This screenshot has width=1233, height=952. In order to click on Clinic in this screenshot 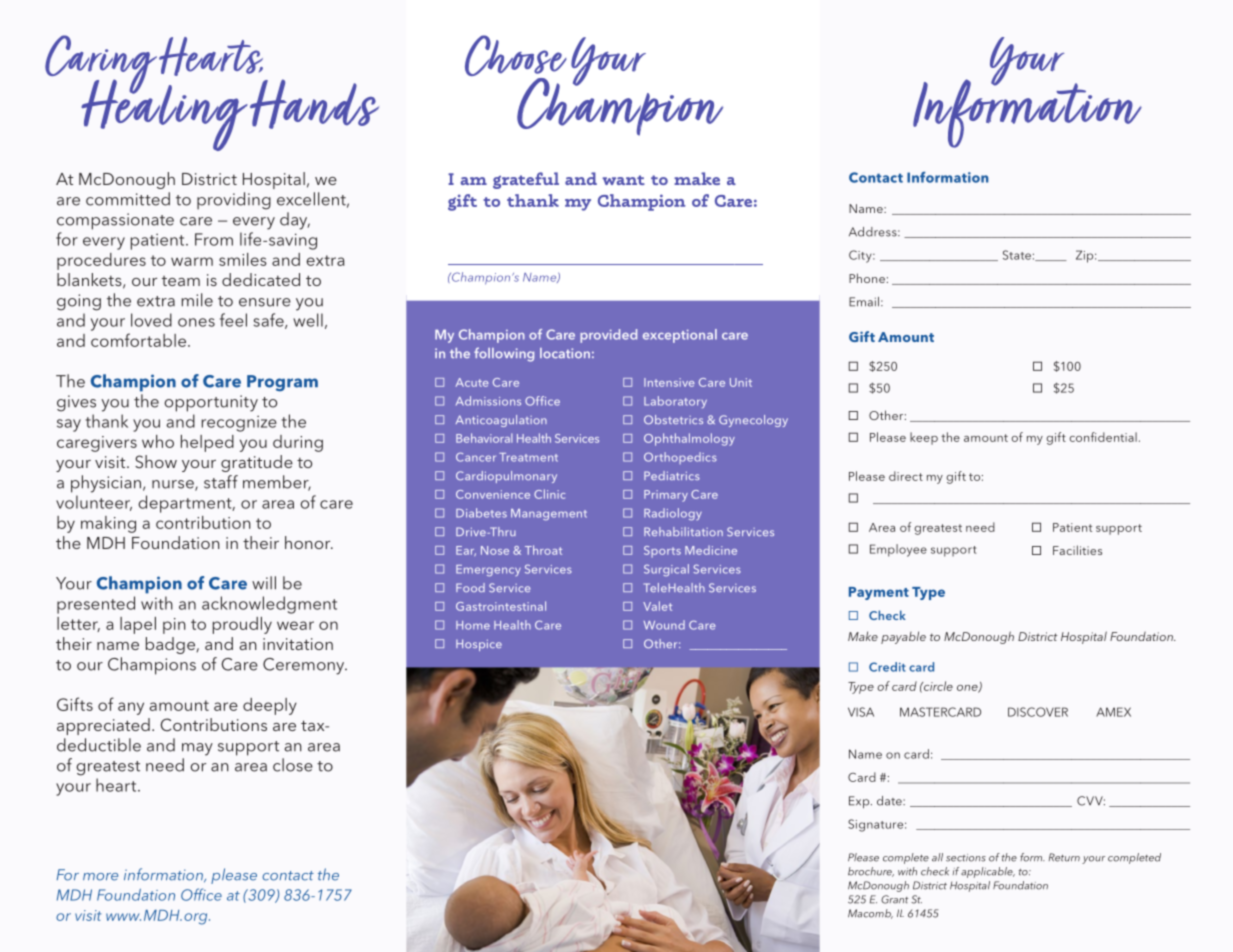, I will do `click(549, 494)`.
